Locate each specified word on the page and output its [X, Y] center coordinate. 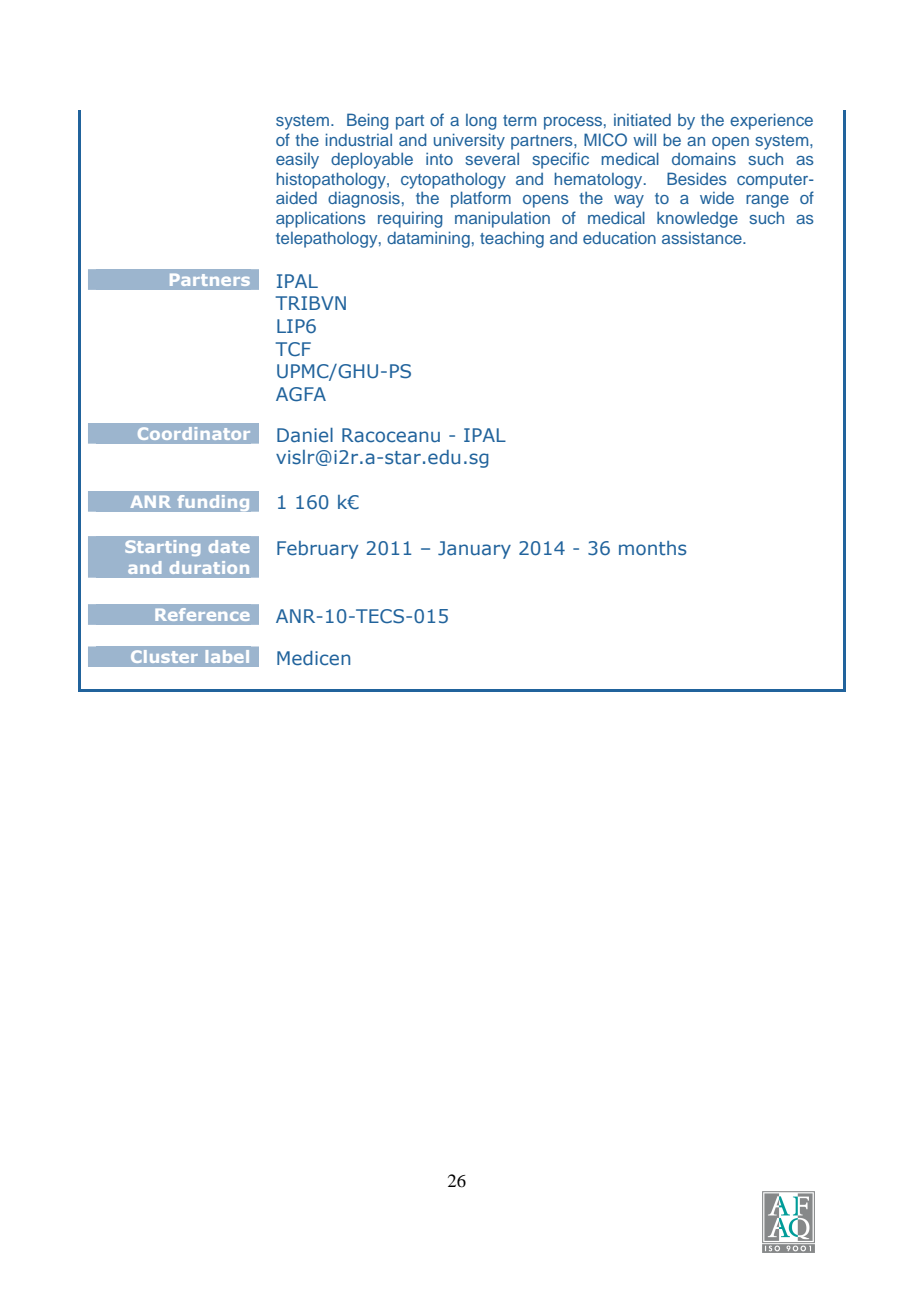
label [227, 656]
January [474, 550]
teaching [512, 239]
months [652, 548]
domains [704, 158]
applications [321, 219]
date [229, 546]
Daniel [305, 435]
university [469, 141]
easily [297, 160]
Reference [202, 614]
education [619, 238]
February [317, 550]
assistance [703, 238]
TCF [293, 349]
